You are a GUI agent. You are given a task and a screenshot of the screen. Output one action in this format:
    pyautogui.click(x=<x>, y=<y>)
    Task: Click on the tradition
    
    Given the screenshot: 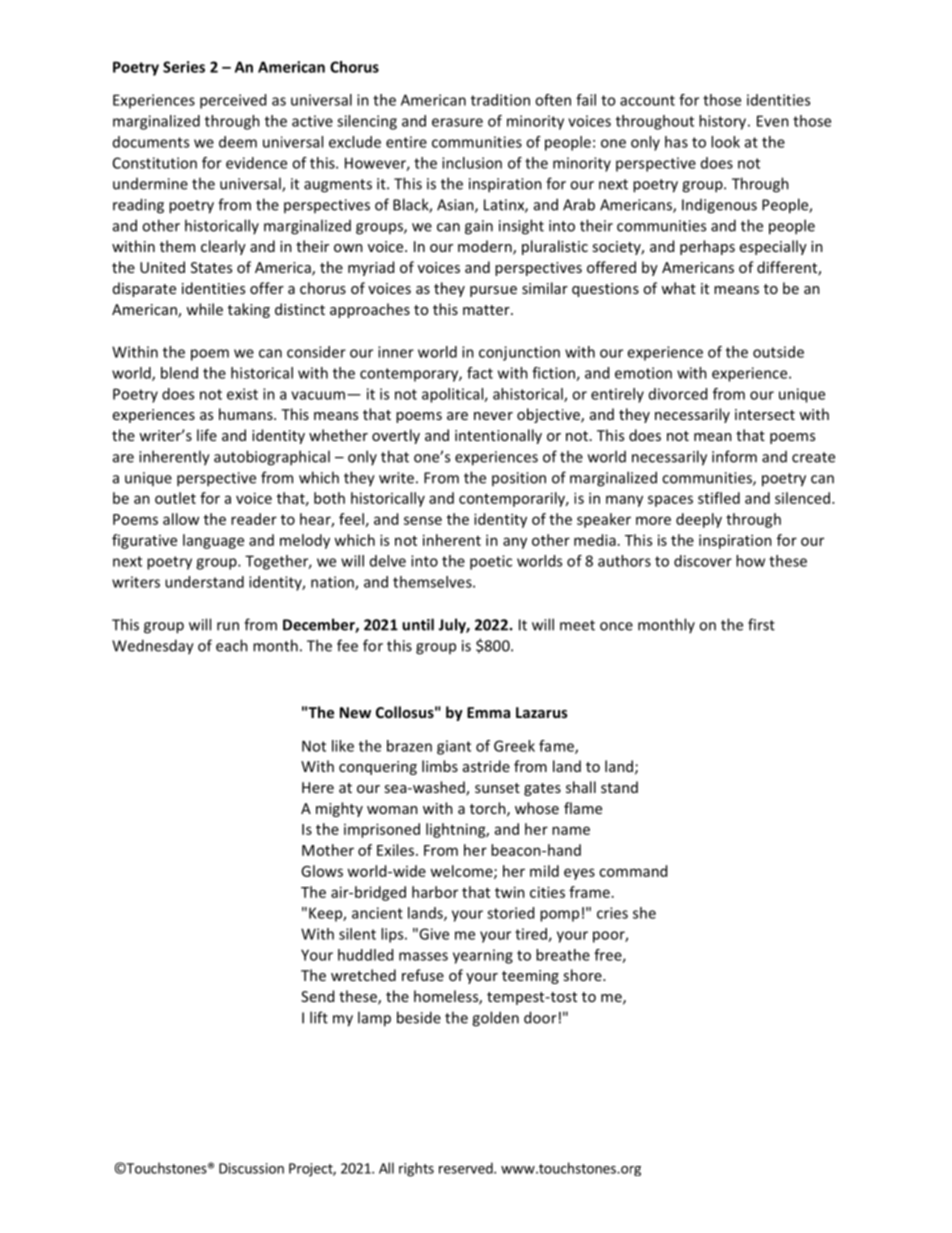 What is the action you would take?
    pyautogui.click(x=500, y=100)
